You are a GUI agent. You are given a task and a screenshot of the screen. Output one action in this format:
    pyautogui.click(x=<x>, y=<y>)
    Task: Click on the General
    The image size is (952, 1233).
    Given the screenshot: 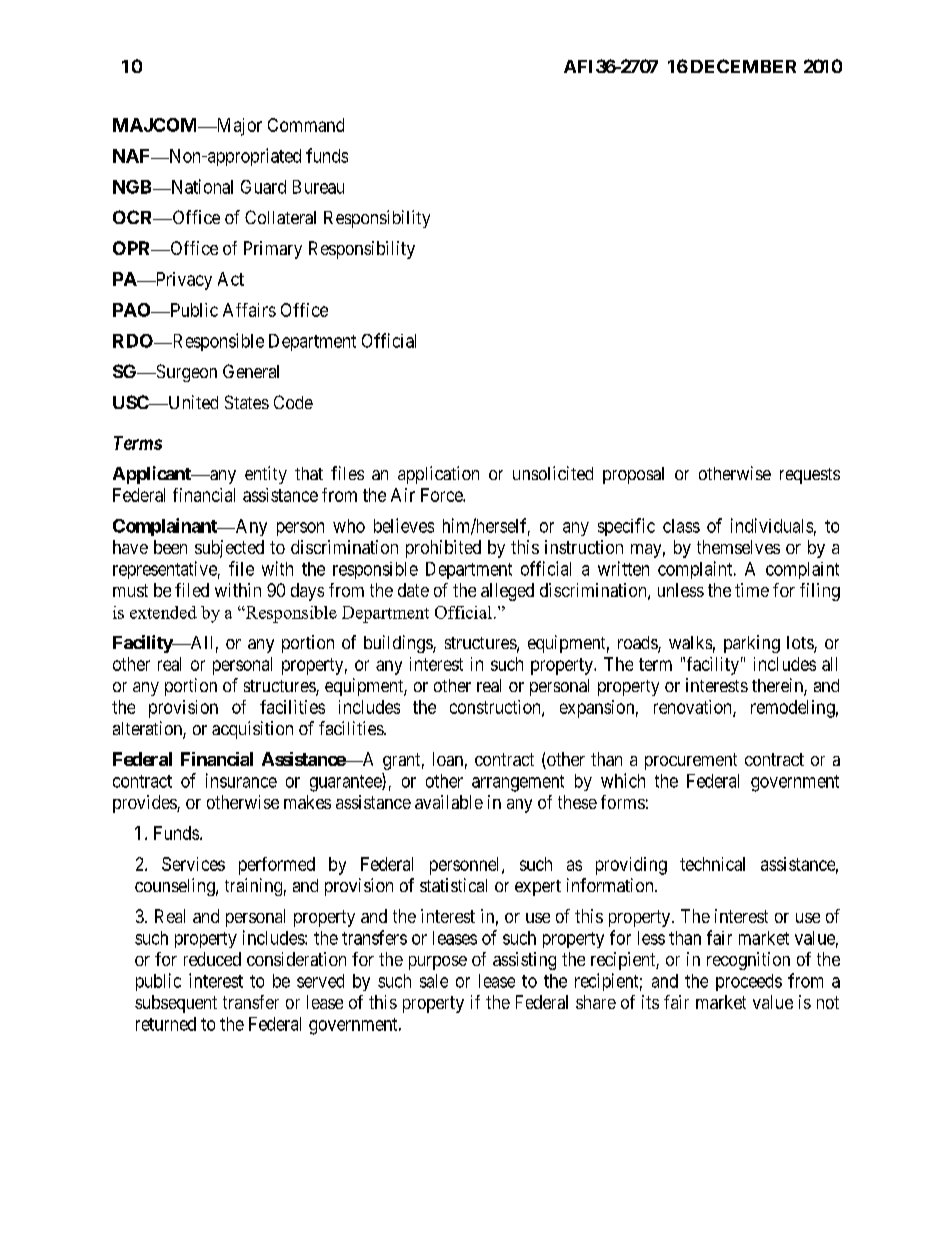 What is the action you would take?
    pyautogui.click(x=251, y=371)
